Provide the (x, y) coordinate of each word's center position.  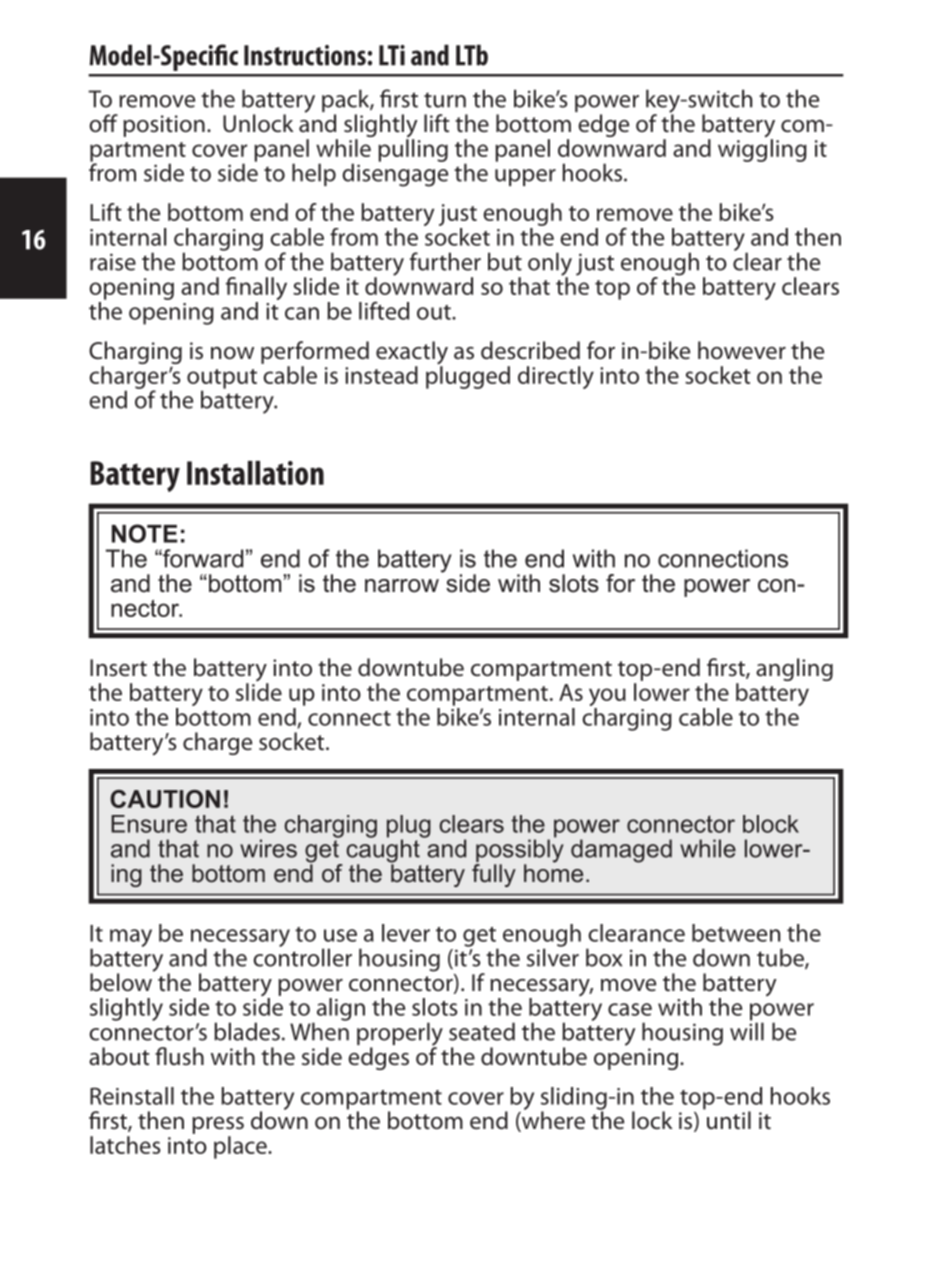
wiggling (762, 149)
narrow (402, 586)
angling (794, 669)
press (218, 1125)
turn (445, 100)
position (164, 126)
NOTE (145, 533)
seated (482, 1031)
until (729, 1120)
